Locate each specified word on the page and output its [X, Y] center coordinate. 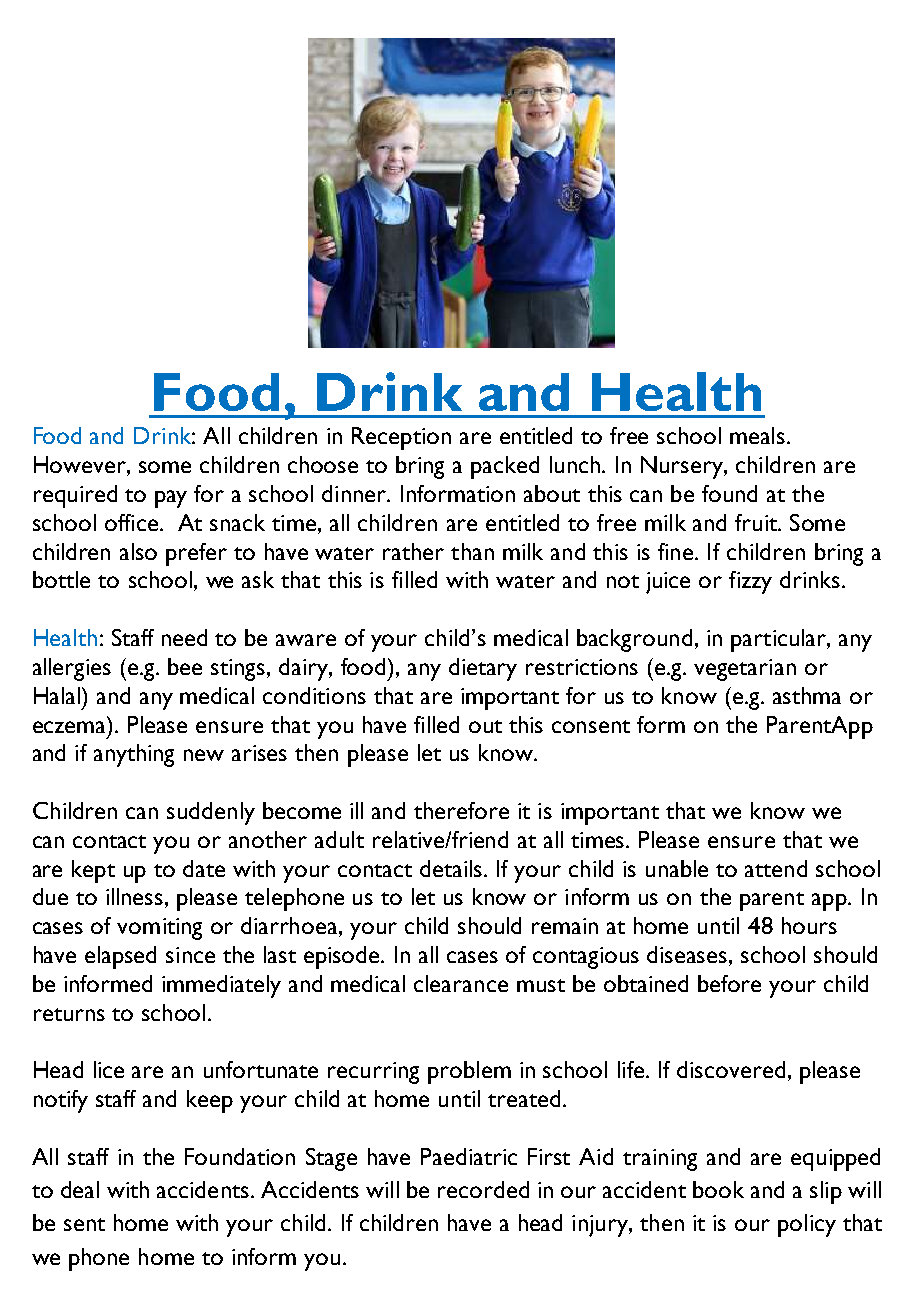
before [729, 983]
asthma [807, 695]
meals [759, 435]
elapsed [120, 957]
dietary [483, 669]
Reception [401, 438]
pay [171, 499]
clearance [461, 983]
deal [80, 1189]
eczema [71, 726]
